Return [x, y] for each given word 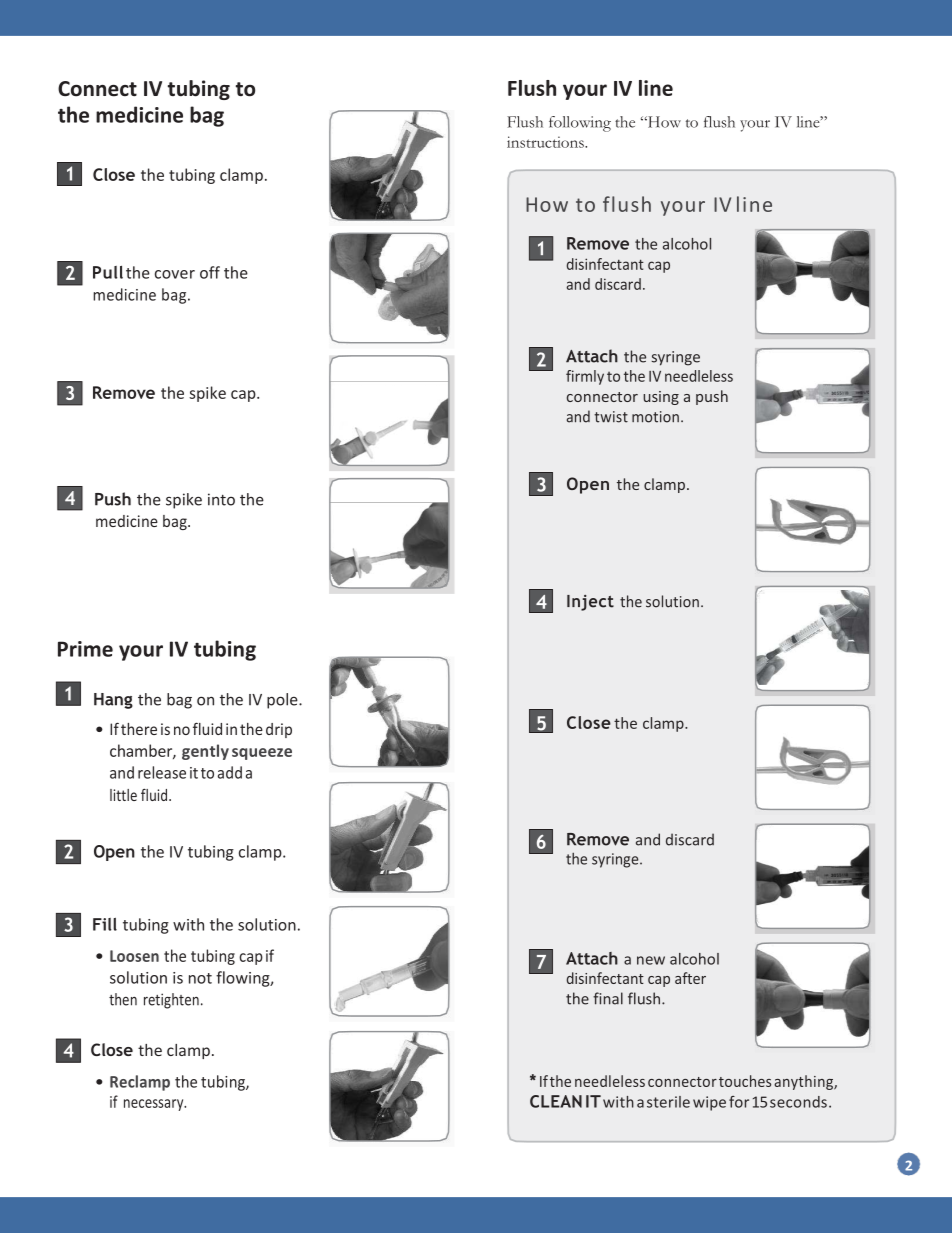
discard [690, 839]
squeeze [262, 754]
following [580, 124]
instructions [546, 142]
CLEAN [556, 1101]
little [123, 795]
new [651, 960]
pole [283, 701]
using [661, 398]
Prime [85, 649]
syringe [676, 358]
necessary [155, 1105]
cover [175, 274]
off [210, 272]
